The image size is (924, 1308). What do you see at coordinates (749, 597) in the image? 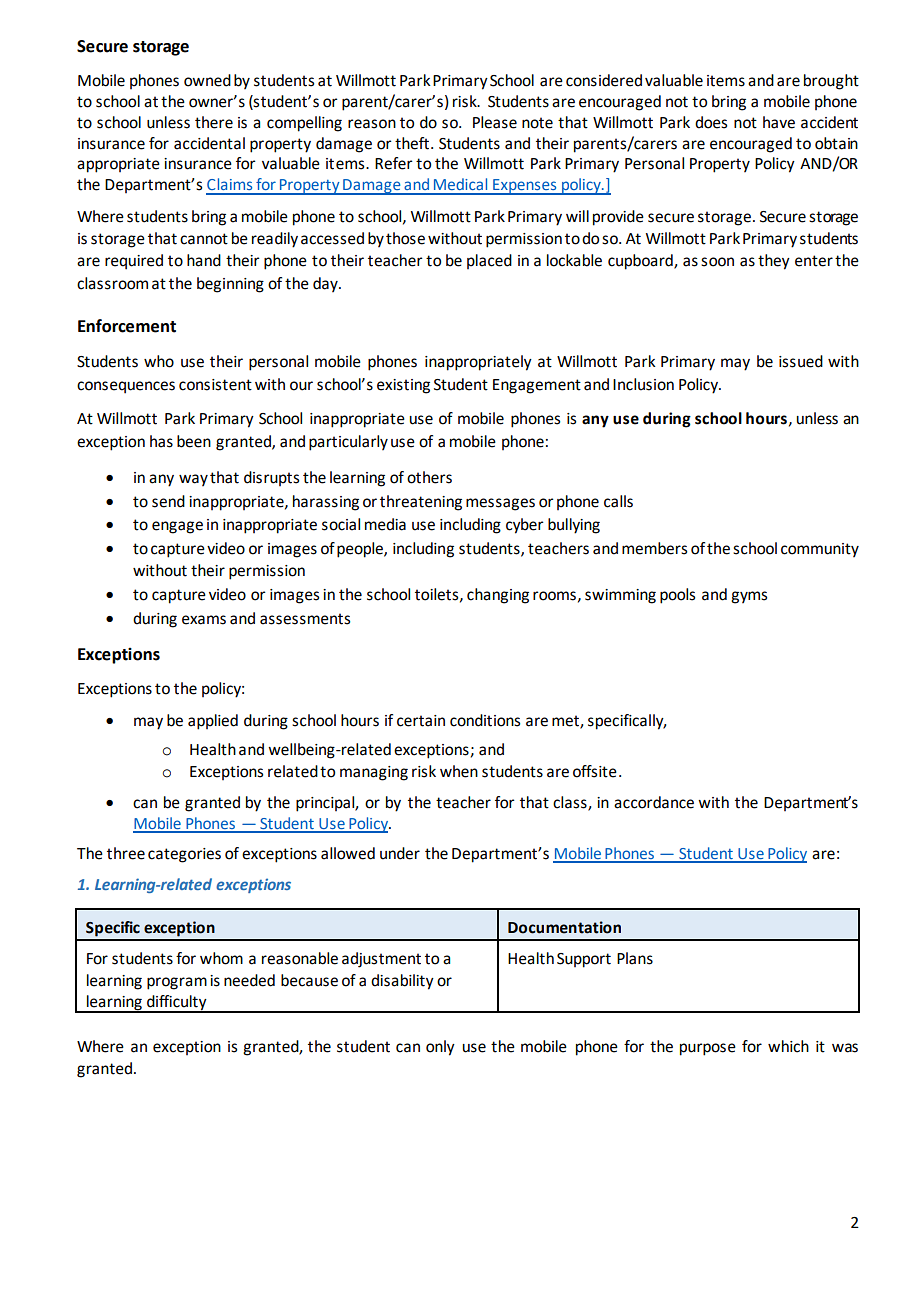
I see `gyms` at bounding box center [749, 597].
